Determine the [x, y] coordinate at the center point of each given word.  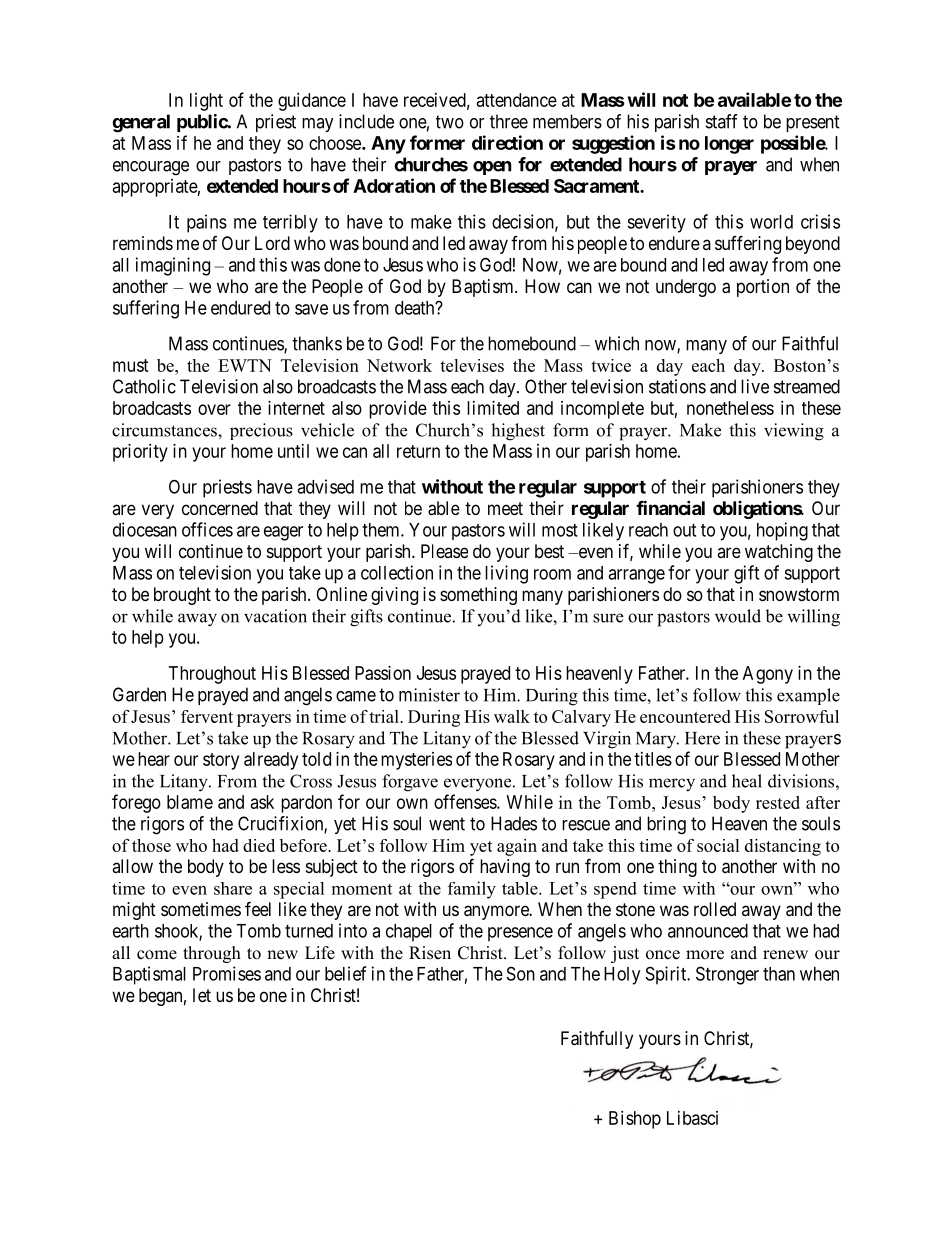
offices [207, 529]
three [509, 121]
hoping [782, 531]
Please [444, 551]
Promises [227, 973]
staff [722, 121]
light [206, 102]
